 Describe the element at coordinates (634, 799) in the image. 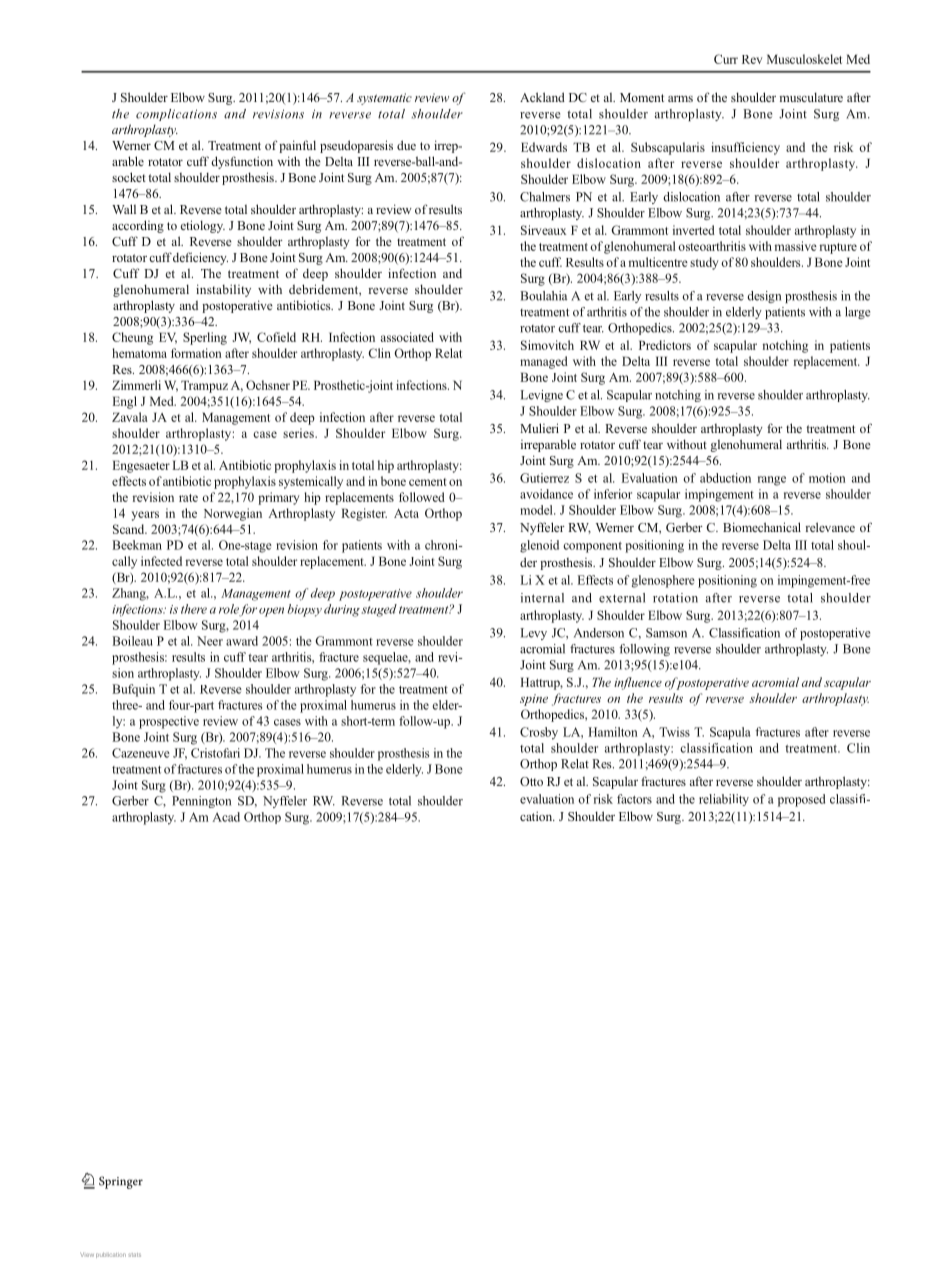

I see `factors` at that location.
